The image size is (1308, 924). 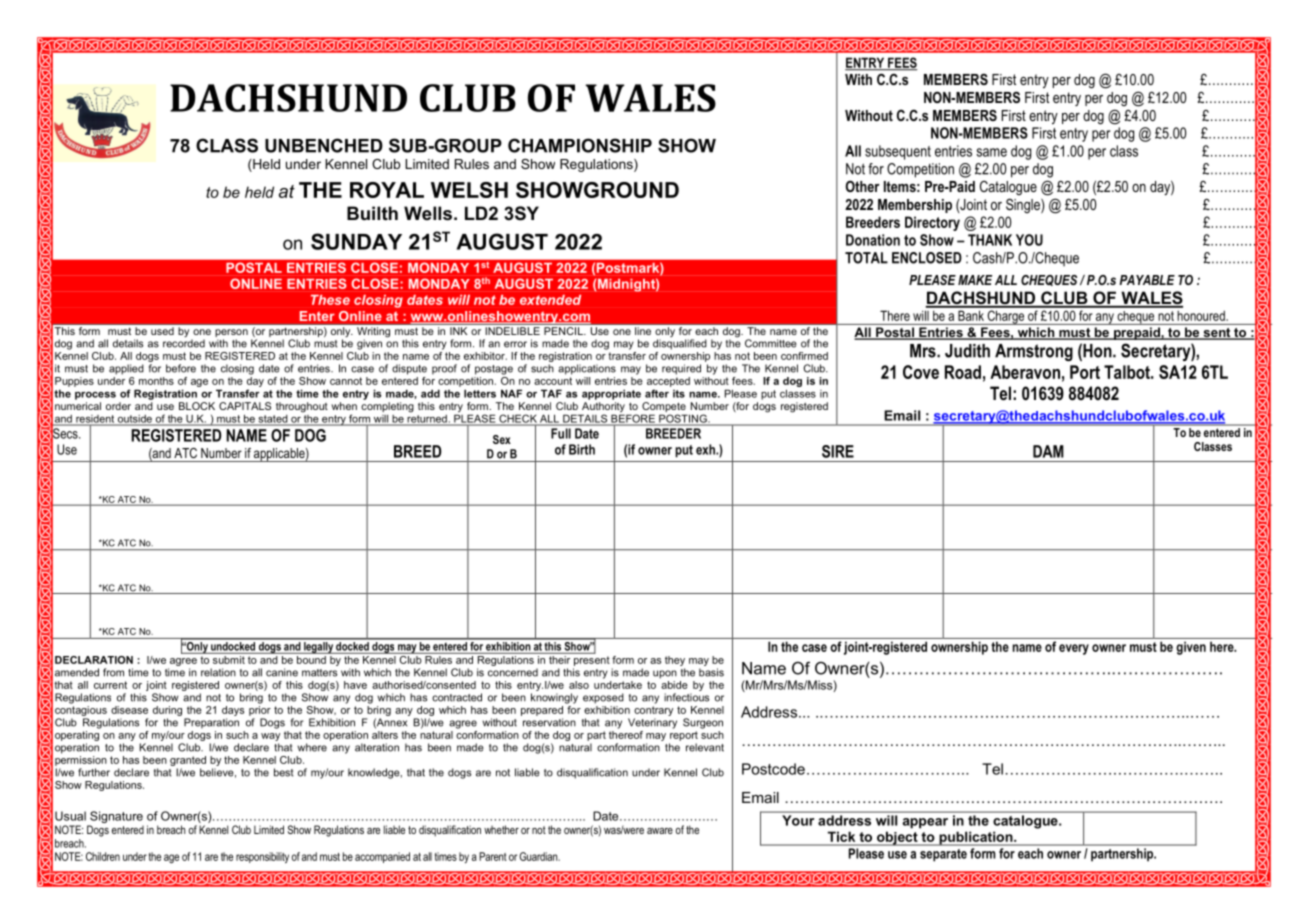 What do you see at coordinates (967, 351) in the screenshot?
I see `Judith` at bounding box center [967, 351].
